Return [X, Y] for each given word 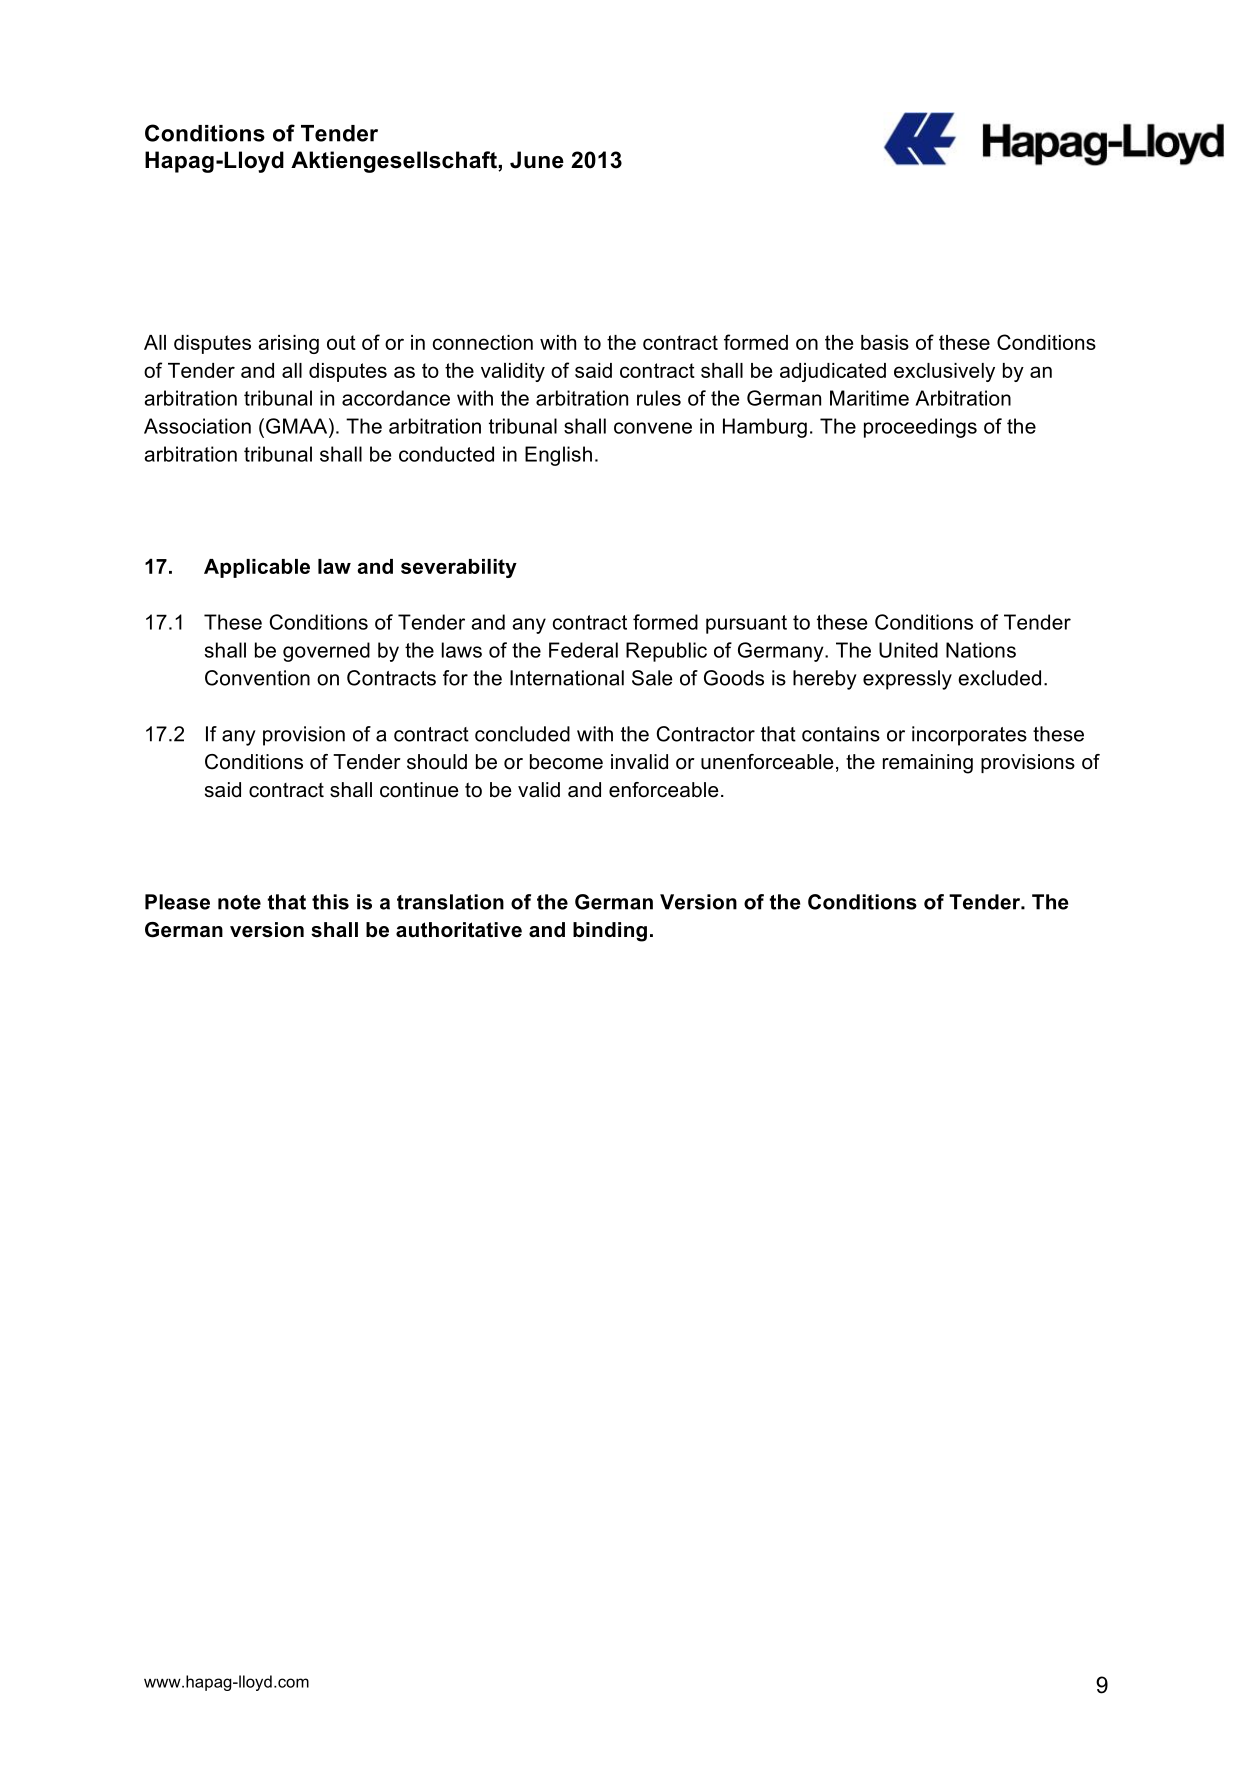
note [239, 902]
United [908, 650]
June [537, 160]
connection [483, 342]
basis [885, 342]
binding [610, 932]
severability [459, 568]
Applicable [257, 568]
